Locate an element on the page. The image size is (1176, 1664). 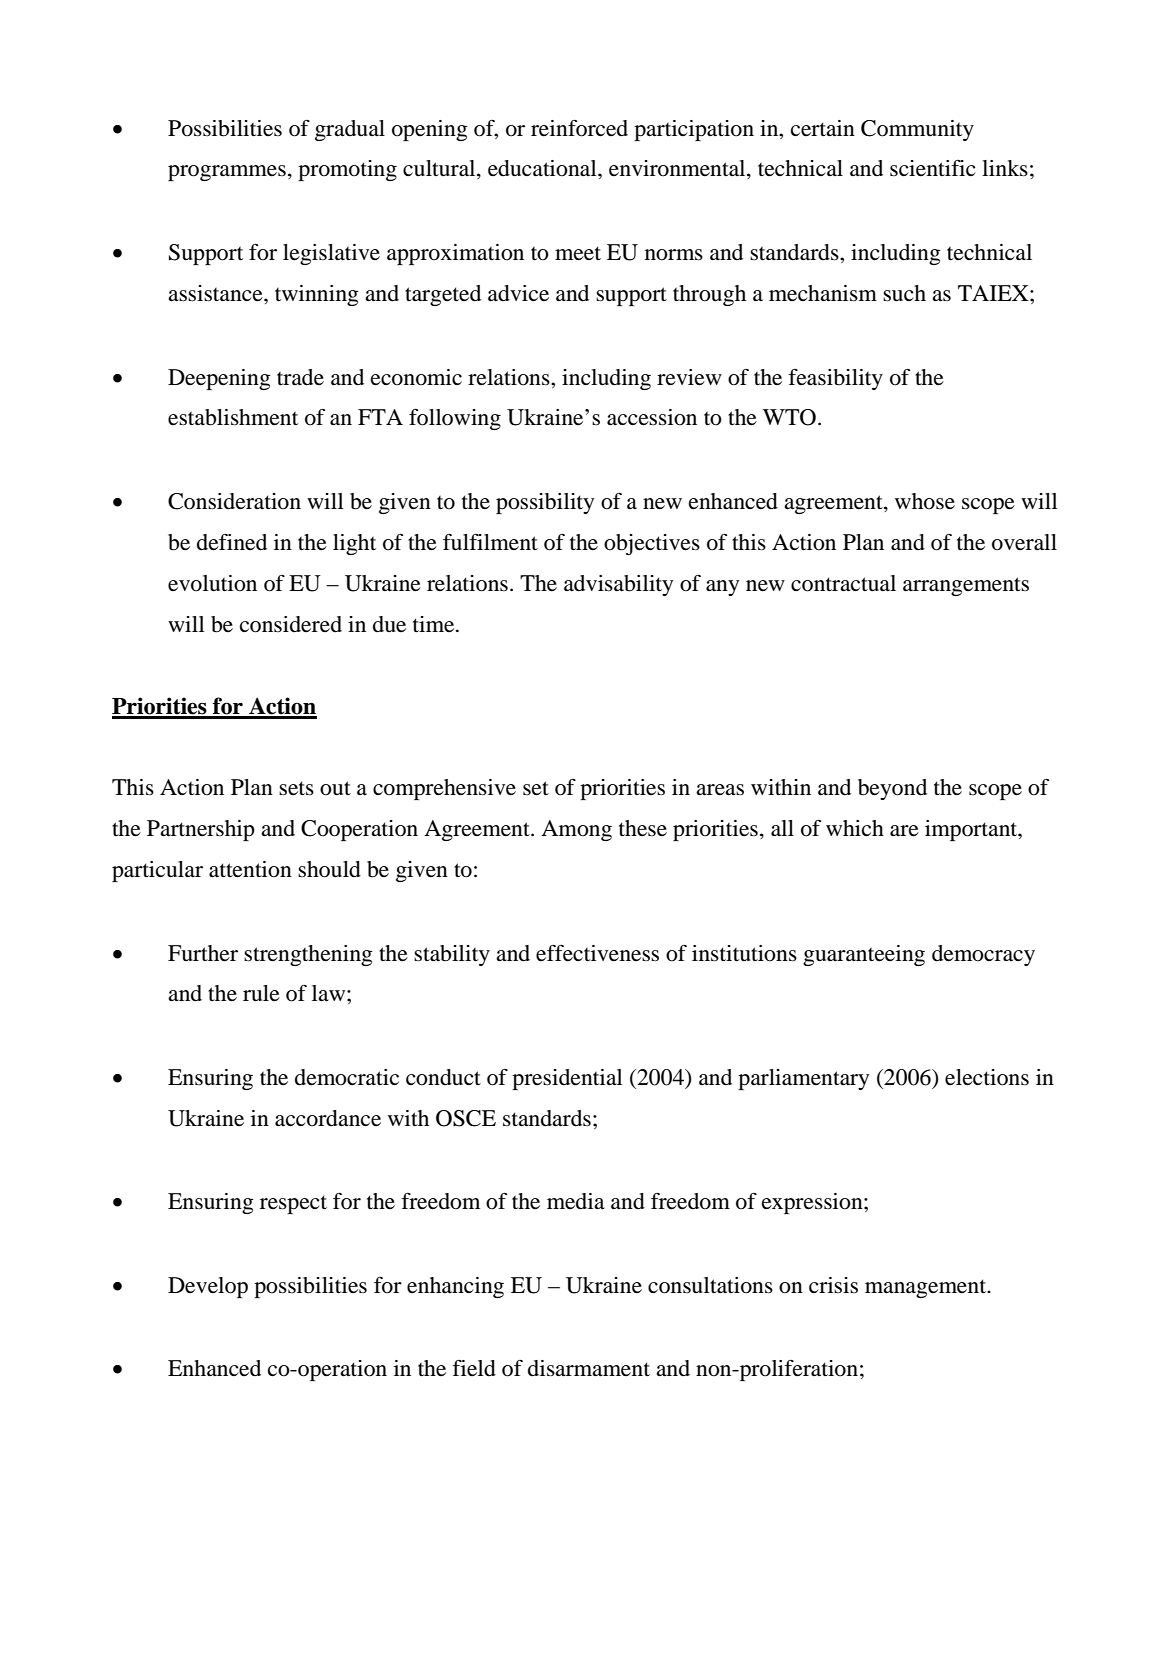
disarmament is located at coordinates (589, 1368).
